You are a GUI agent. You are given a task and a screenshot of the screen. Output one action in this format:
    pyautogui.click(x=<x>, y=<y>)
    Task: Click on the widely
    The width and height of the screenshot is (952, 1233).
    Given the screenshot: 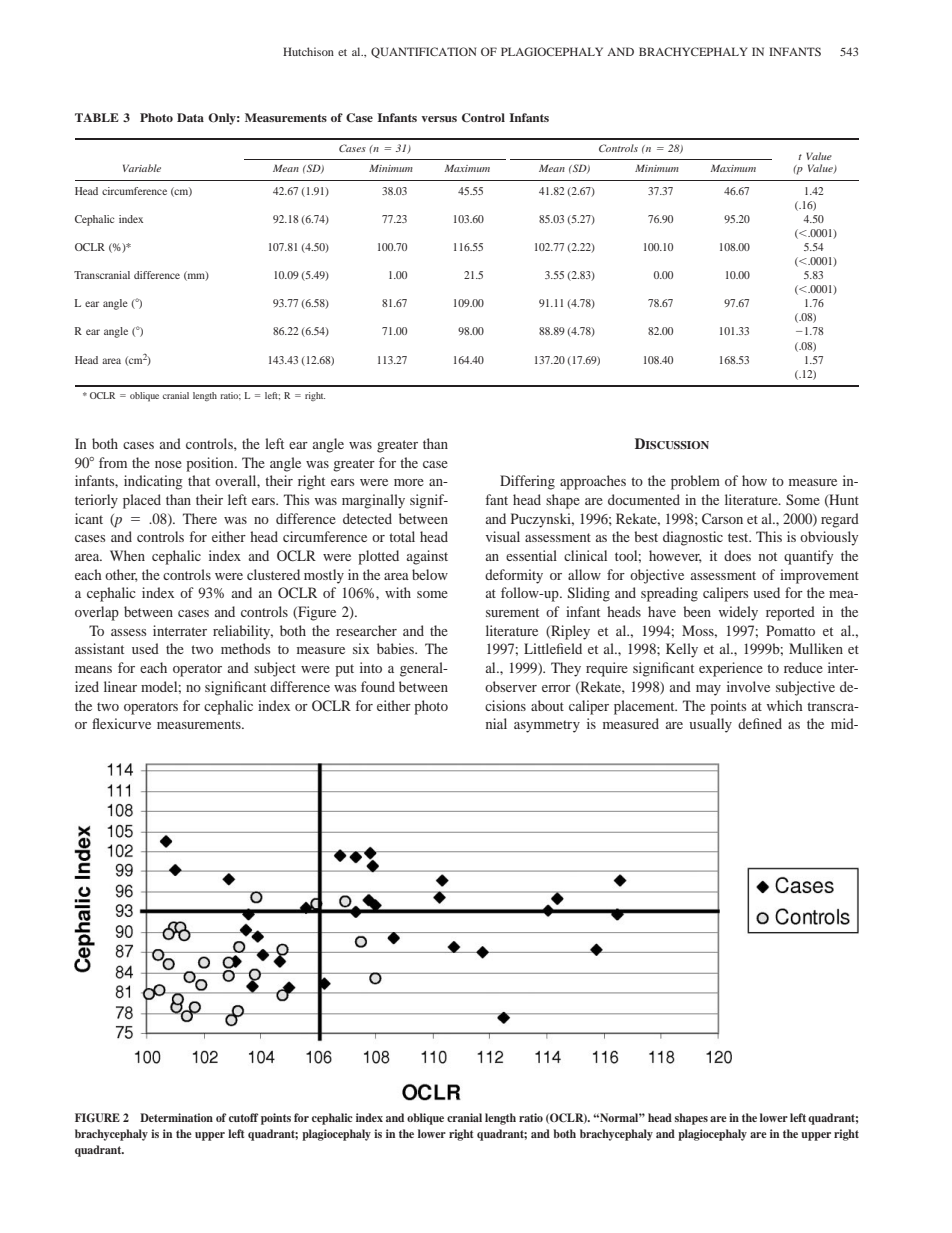 What is the action you would take?
    pyautogui.click(x=738, y=613)
